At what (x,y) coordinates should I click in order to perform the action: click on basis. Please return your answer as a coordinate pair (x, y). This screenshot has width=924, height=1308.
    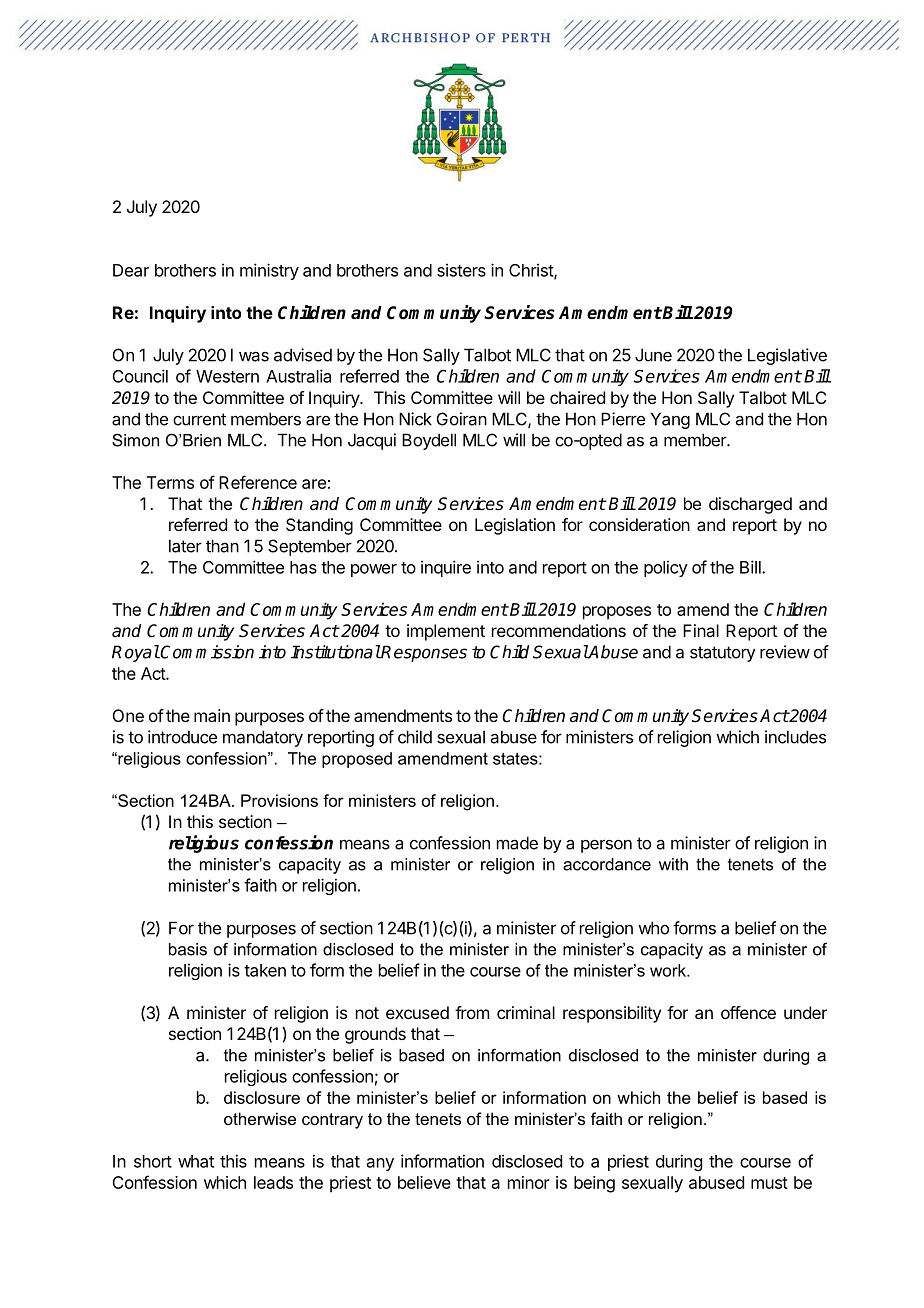
    Looking at the image, I should click on (188, 949).
